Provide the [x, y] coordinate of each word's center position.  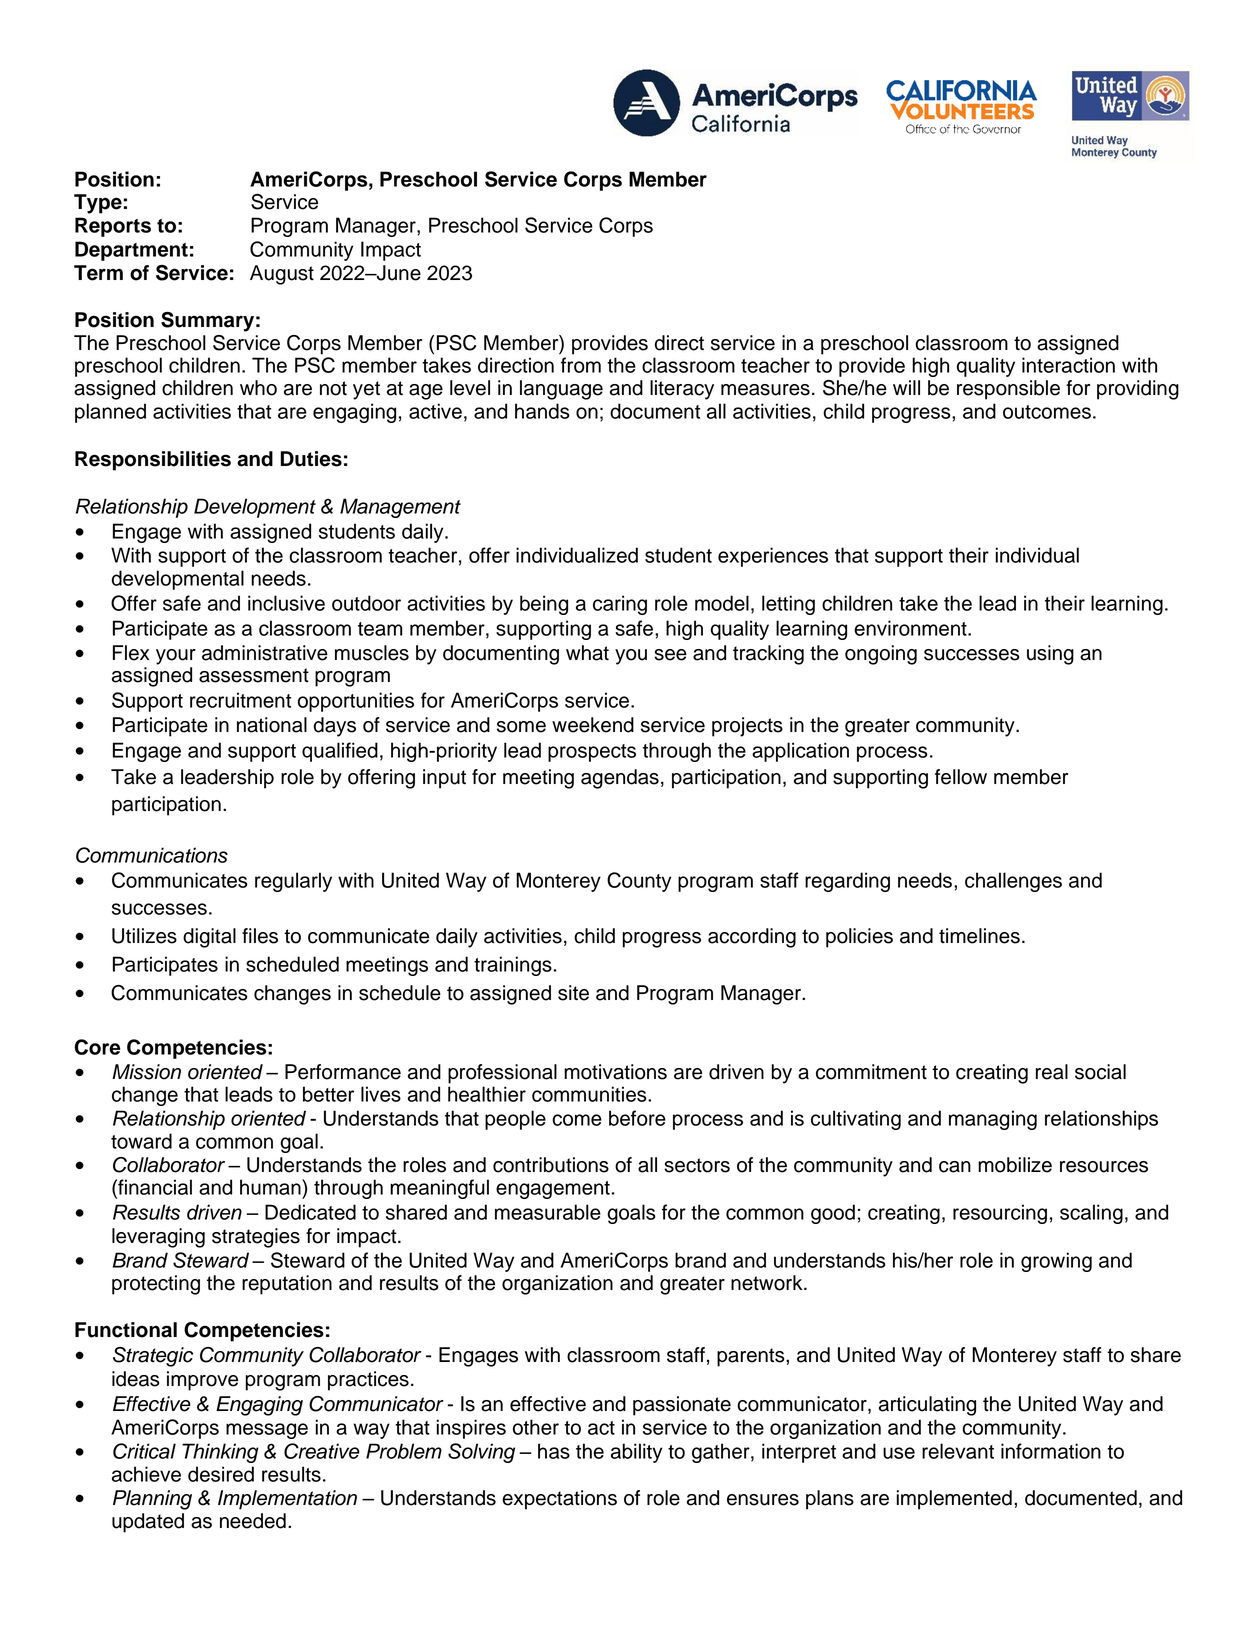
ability [636, 1453]
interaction [1068, 365]
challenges [1013, 882]
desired [221, 1474]
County [639, 882]
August [282, 275]
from [581, 365]
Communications [152, 855]
